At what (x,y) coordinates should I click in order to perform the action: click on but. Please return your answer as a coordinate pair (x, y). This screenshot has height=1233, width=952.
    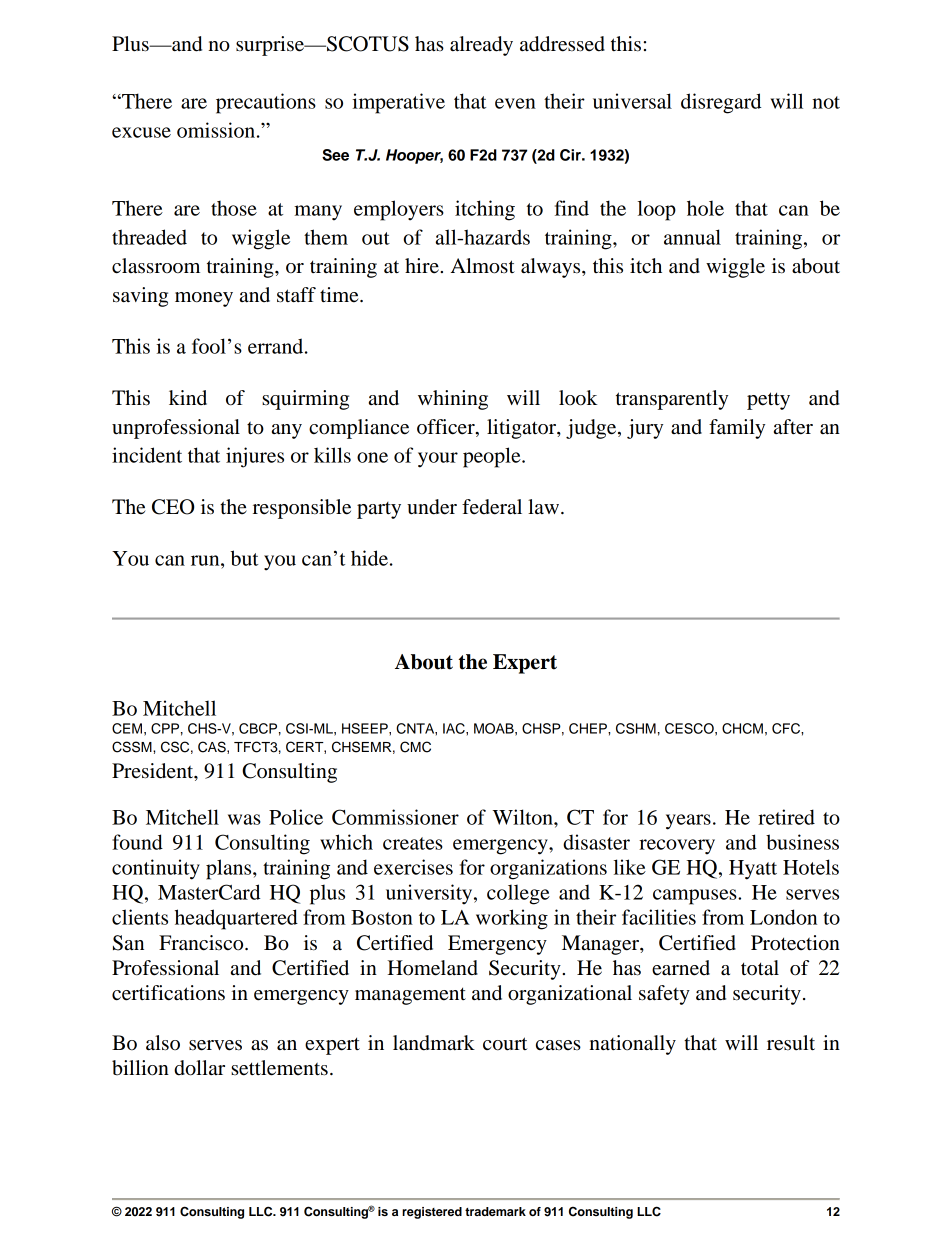
    Looking at the image, I should click on (244, 558).
